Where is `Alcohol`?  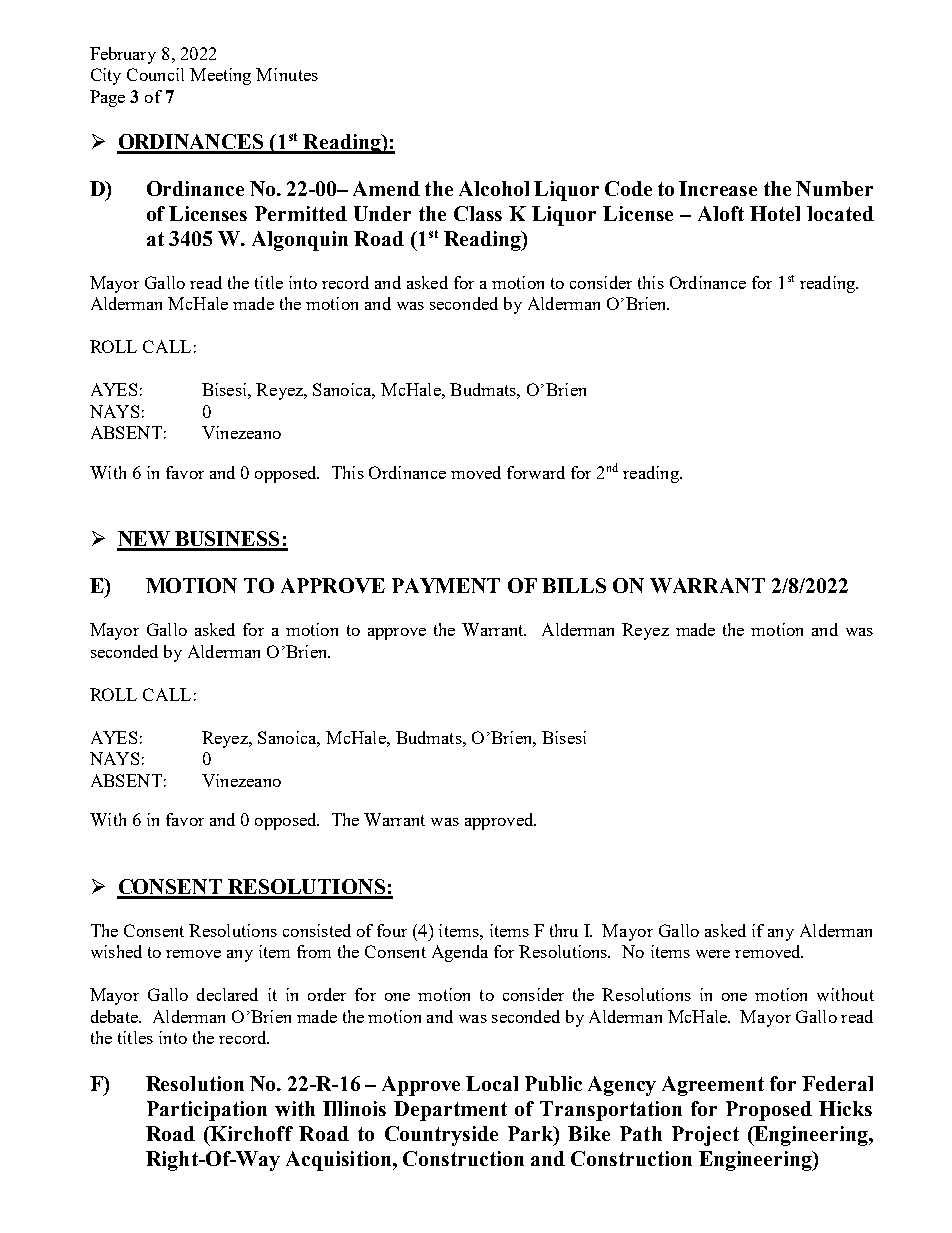
Alcohol is located at coordinates (494, 188).
